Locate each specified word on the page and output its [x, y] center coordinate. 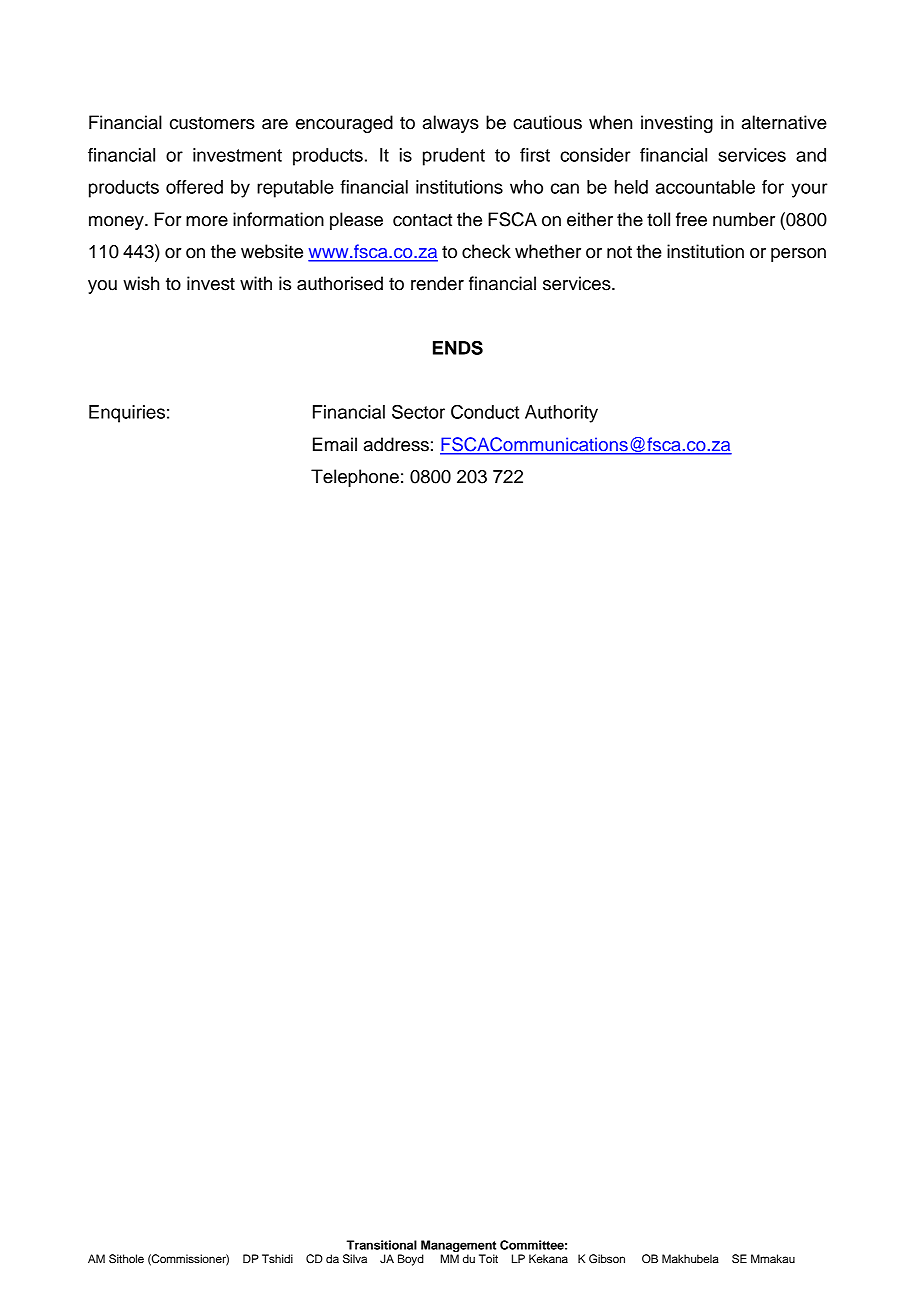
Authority [561, 414]
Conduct [485, 411]
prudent [454, 157]
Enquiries [127, 414]
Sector [418, 411]
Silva [355, 1259]
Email [335, 444]
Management [458, 1246]
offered [194, 187]
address [396, 444]
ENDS [458, 347]
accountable [705, 187]
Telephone [355, 478]
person [798, 255]
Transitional [382, 1245]
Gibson [607, 1259]
